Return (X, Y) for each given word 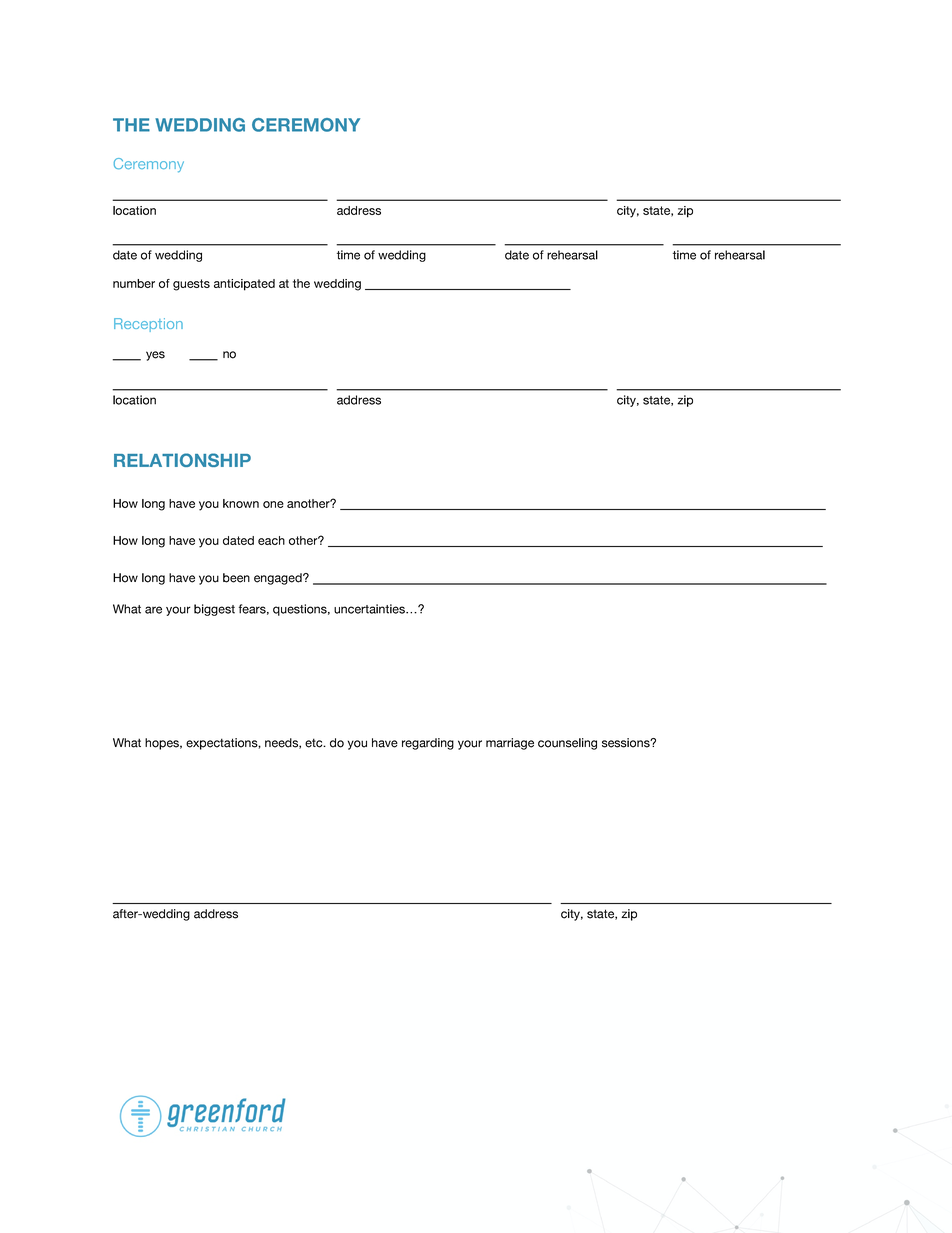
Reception (148, 325)
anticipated (244, 285)
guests (191, 285)
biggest (214, 610)
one (273, 504)
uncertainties (370, 609)
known (241, 503)
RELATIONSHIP (182, 460)
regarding (428, 744)
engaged (279, 579)
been (236, 578)
